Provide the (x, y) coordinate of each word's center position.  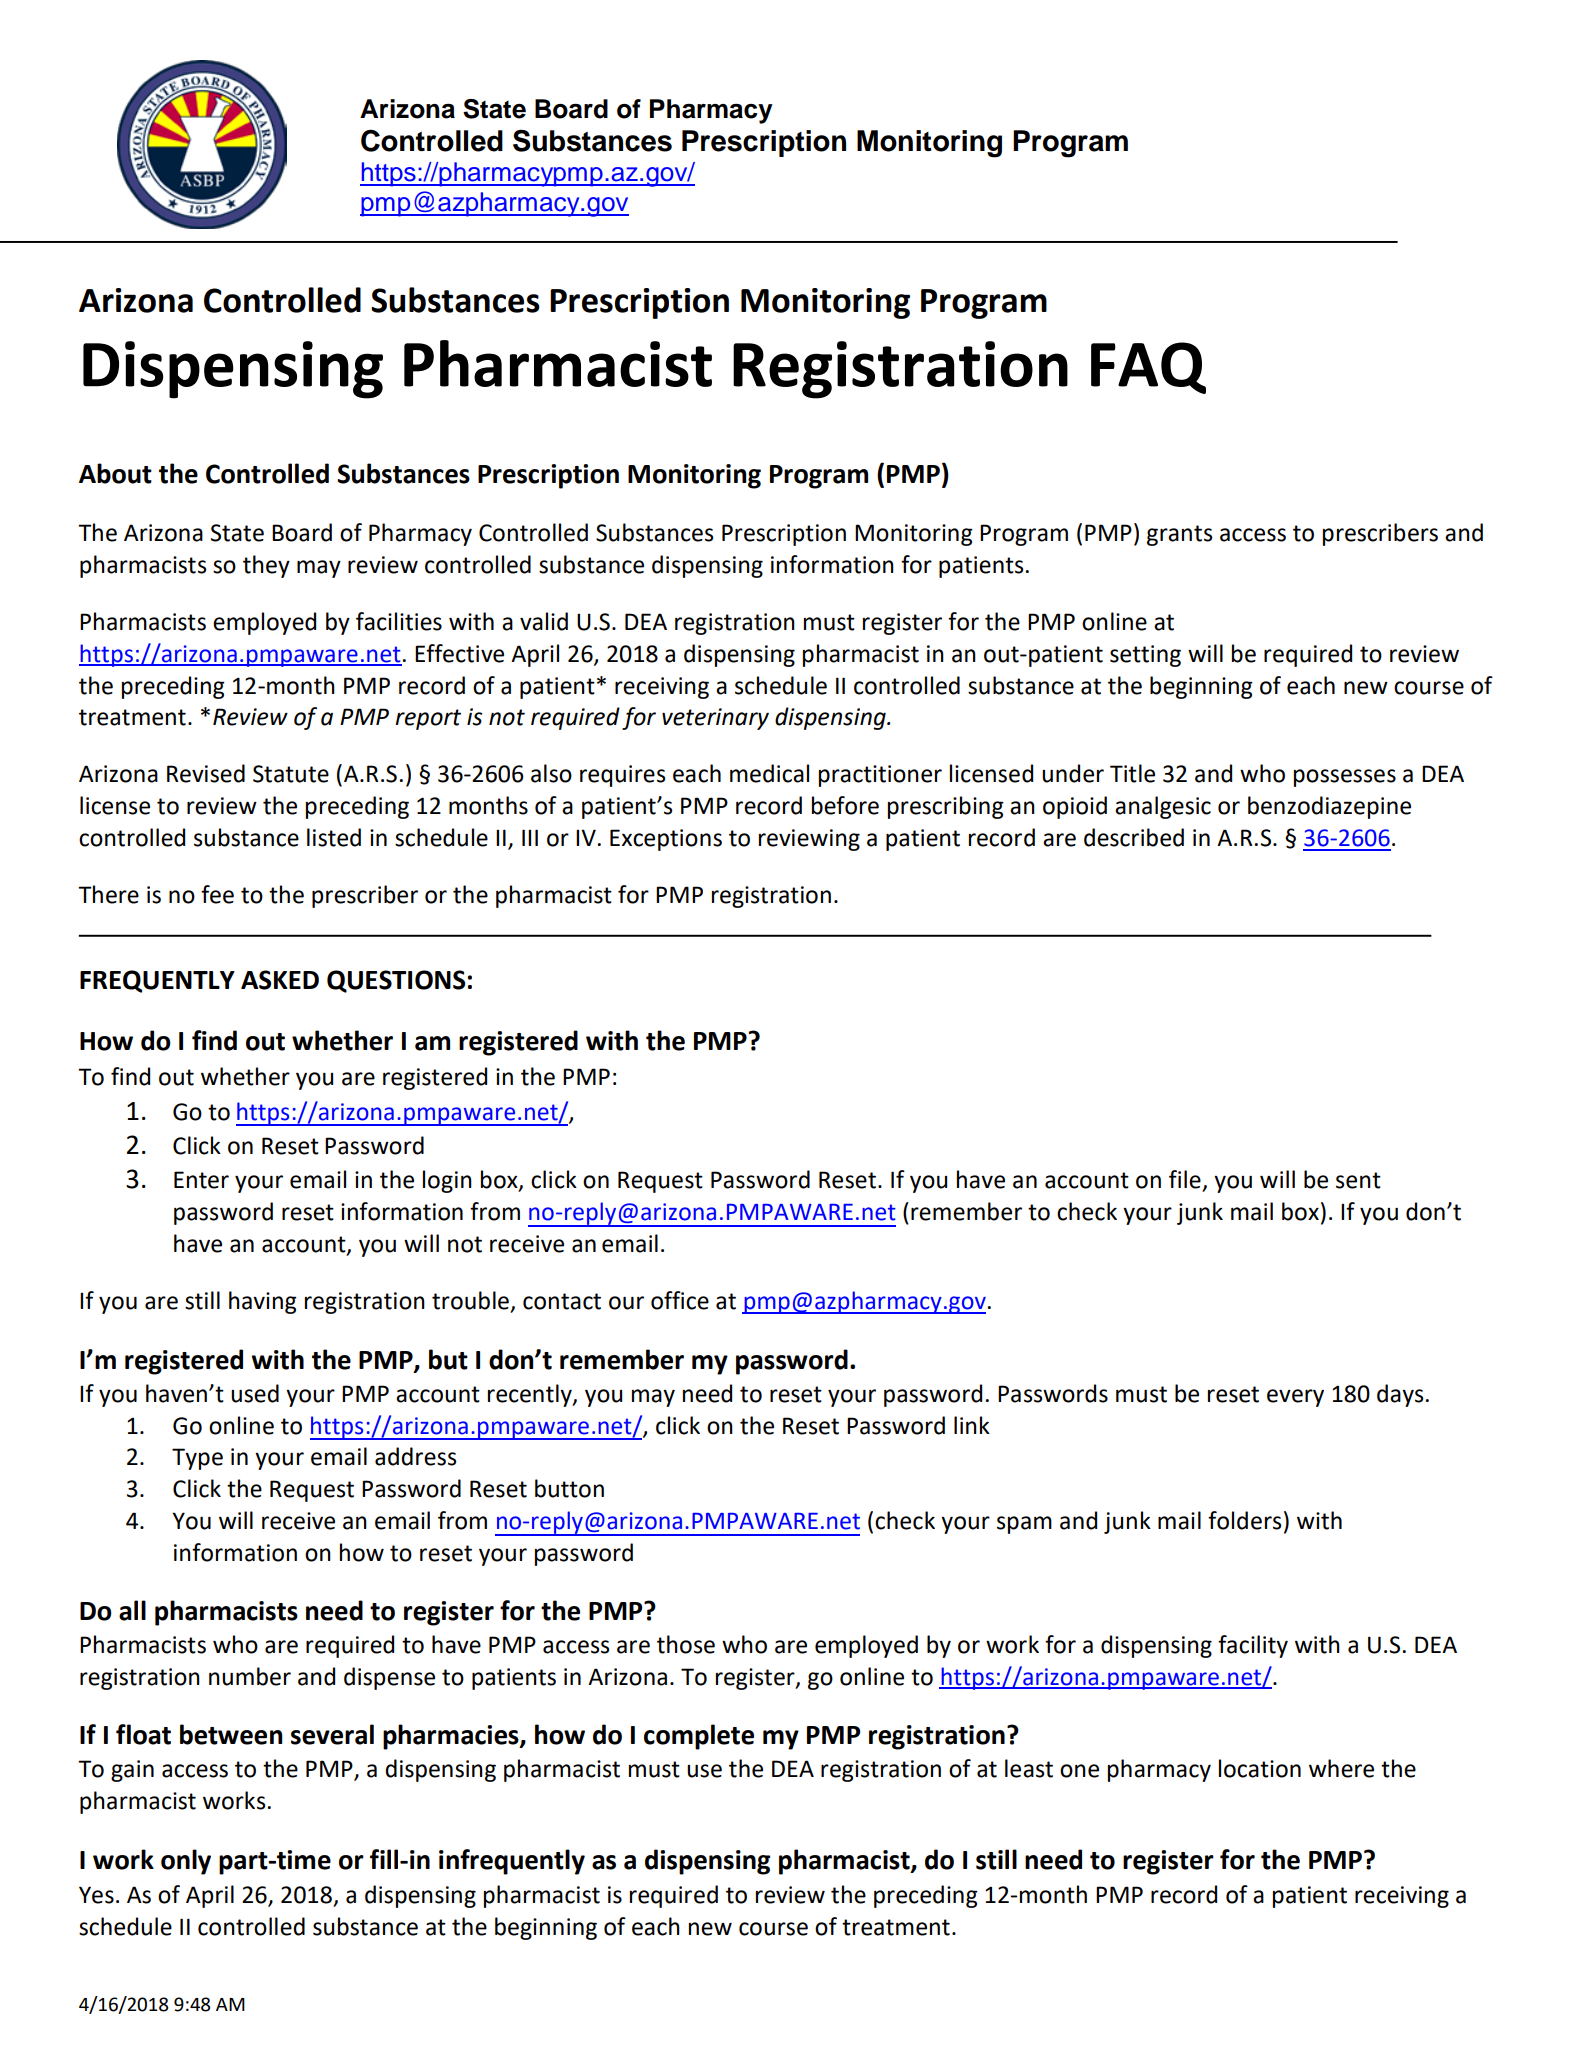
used (255, 1393)
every (1295, 1398)
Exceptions (666, 840)
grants (1179, 535)
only (186, 1862)
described (1134, 837)
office (680, 1300)
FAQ (1148, 368)
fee (217, 894)
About (115, 473)
